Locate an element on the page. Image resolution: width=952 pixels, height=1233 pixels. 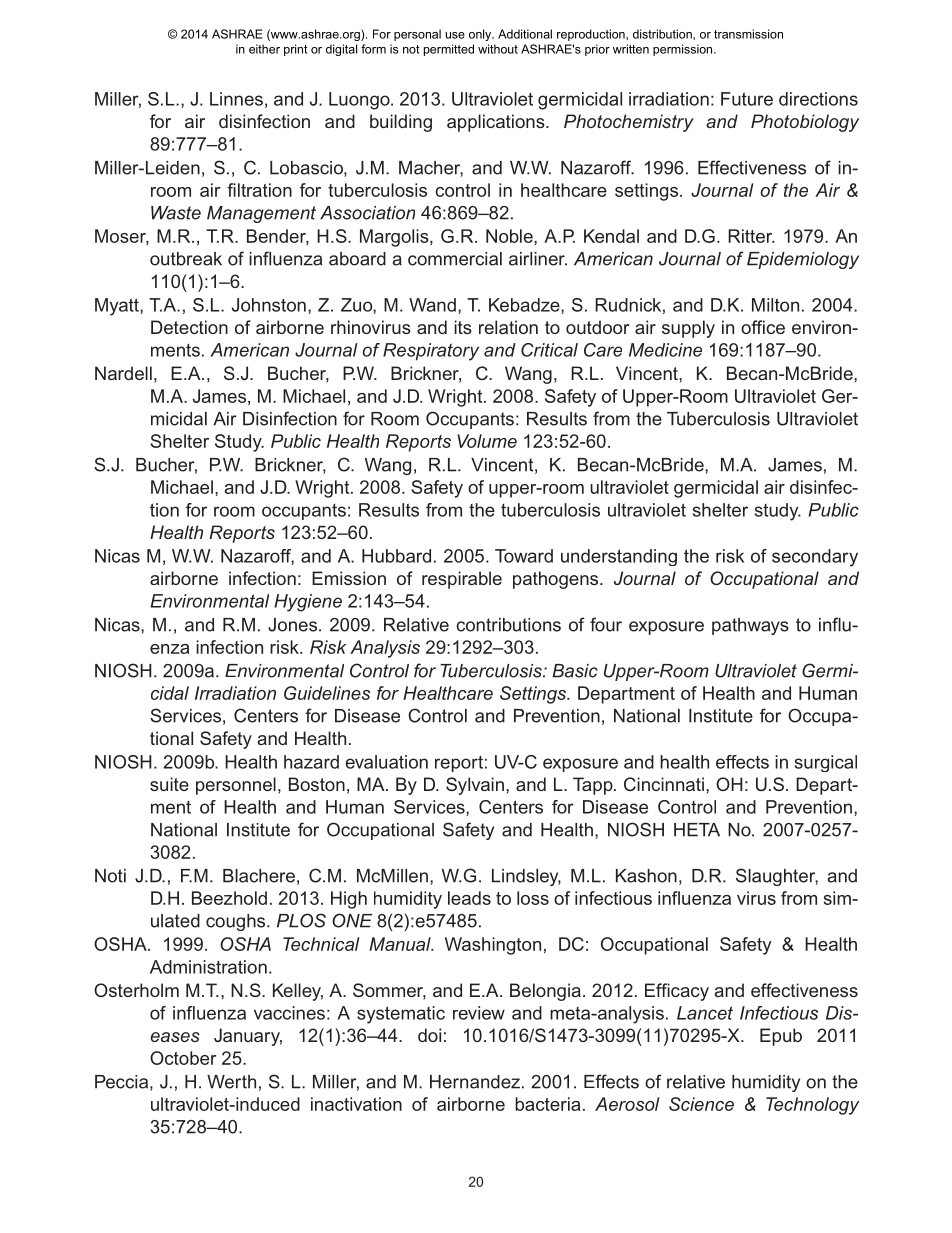
without is located at coordinates (498, 49).
